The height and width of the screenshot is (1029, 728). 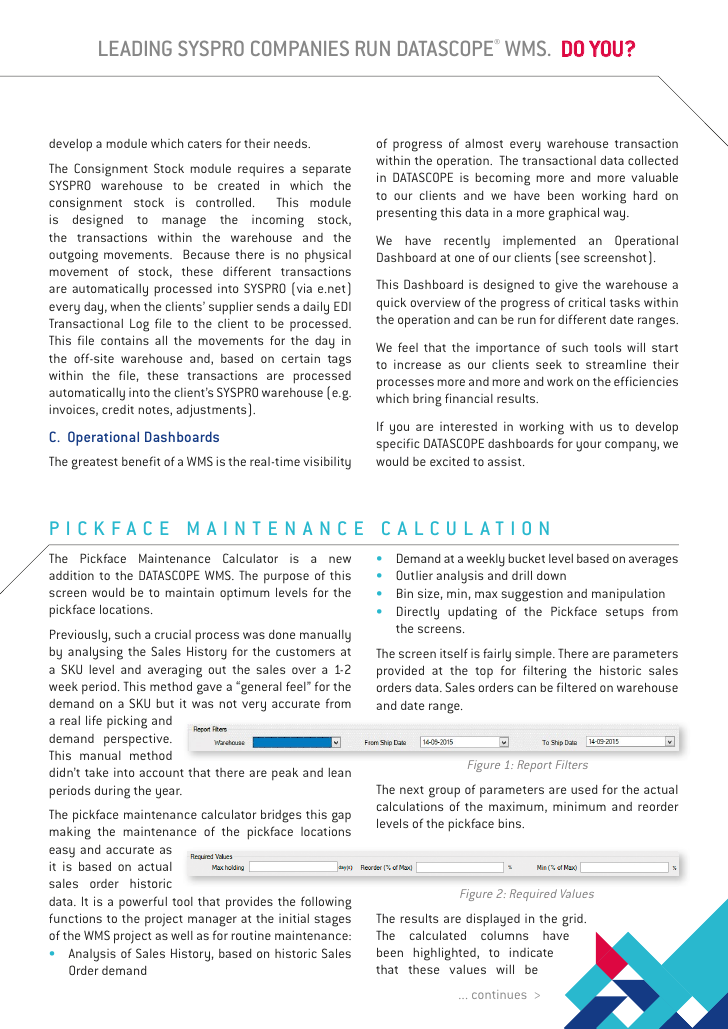 What do you see at coordinates (135, 48) in the screenshot?
I see `LEADING` at bounding box center [135, 48].
